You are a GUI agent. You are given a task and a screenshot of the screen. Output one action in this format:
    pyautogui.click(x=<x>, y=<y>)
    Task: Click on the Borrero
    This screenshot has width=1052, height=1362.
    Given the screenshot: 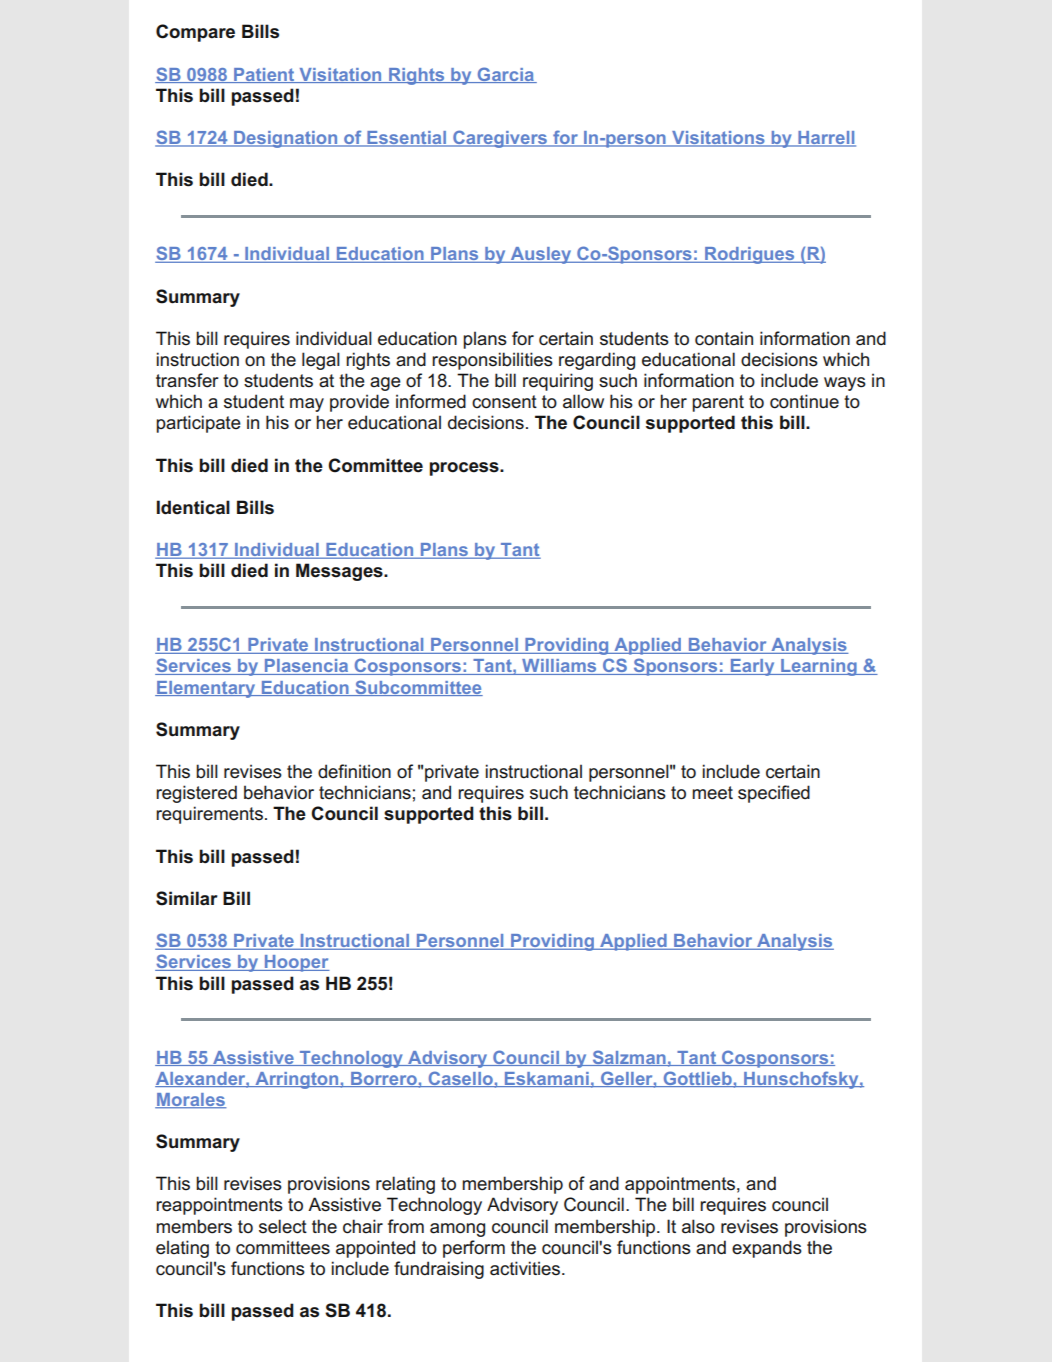 What is the action you would take?
    pyautogui.click(x=384, y=1079)
